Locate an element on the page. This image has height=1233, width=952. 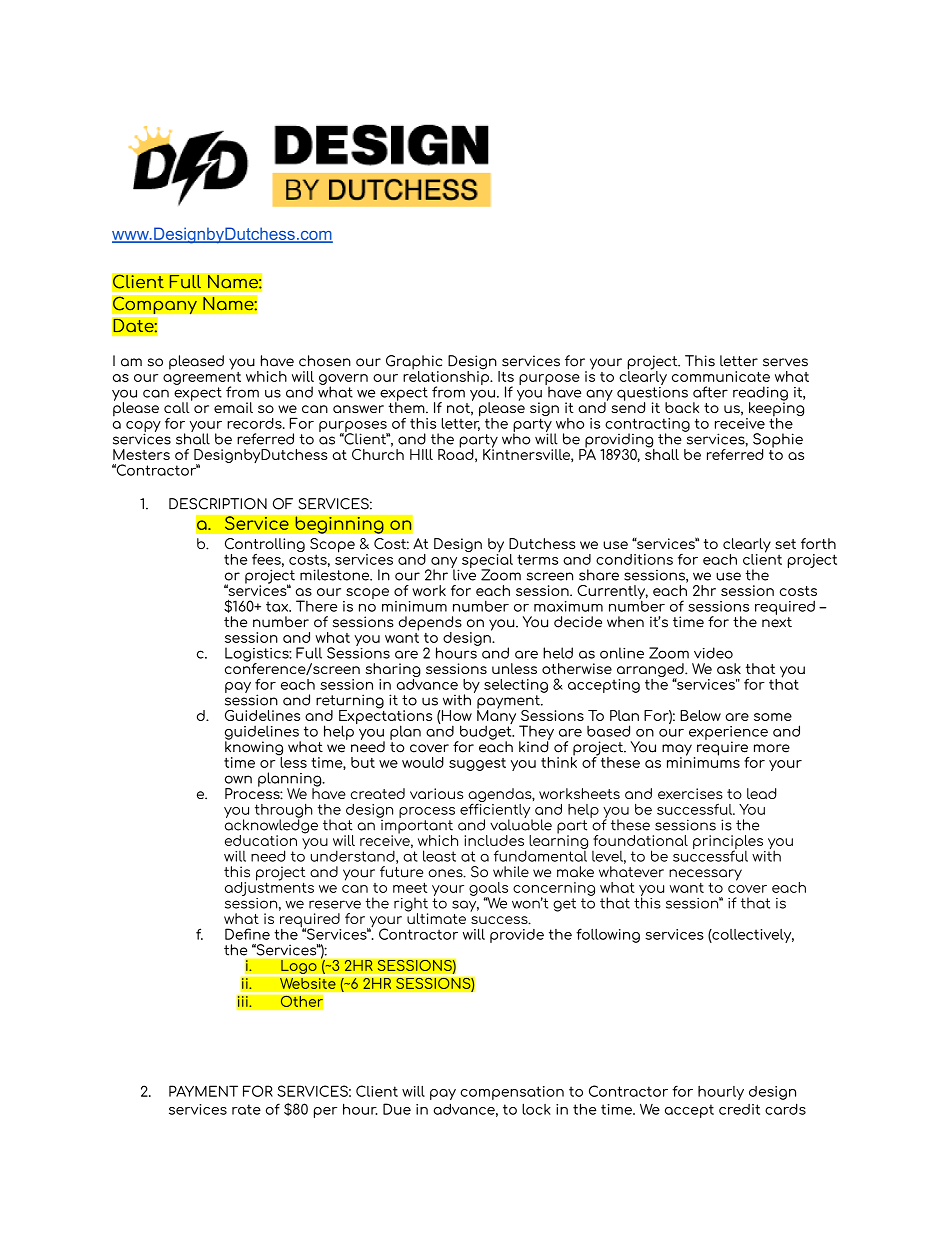
special is located at coordinates (487, 560).
